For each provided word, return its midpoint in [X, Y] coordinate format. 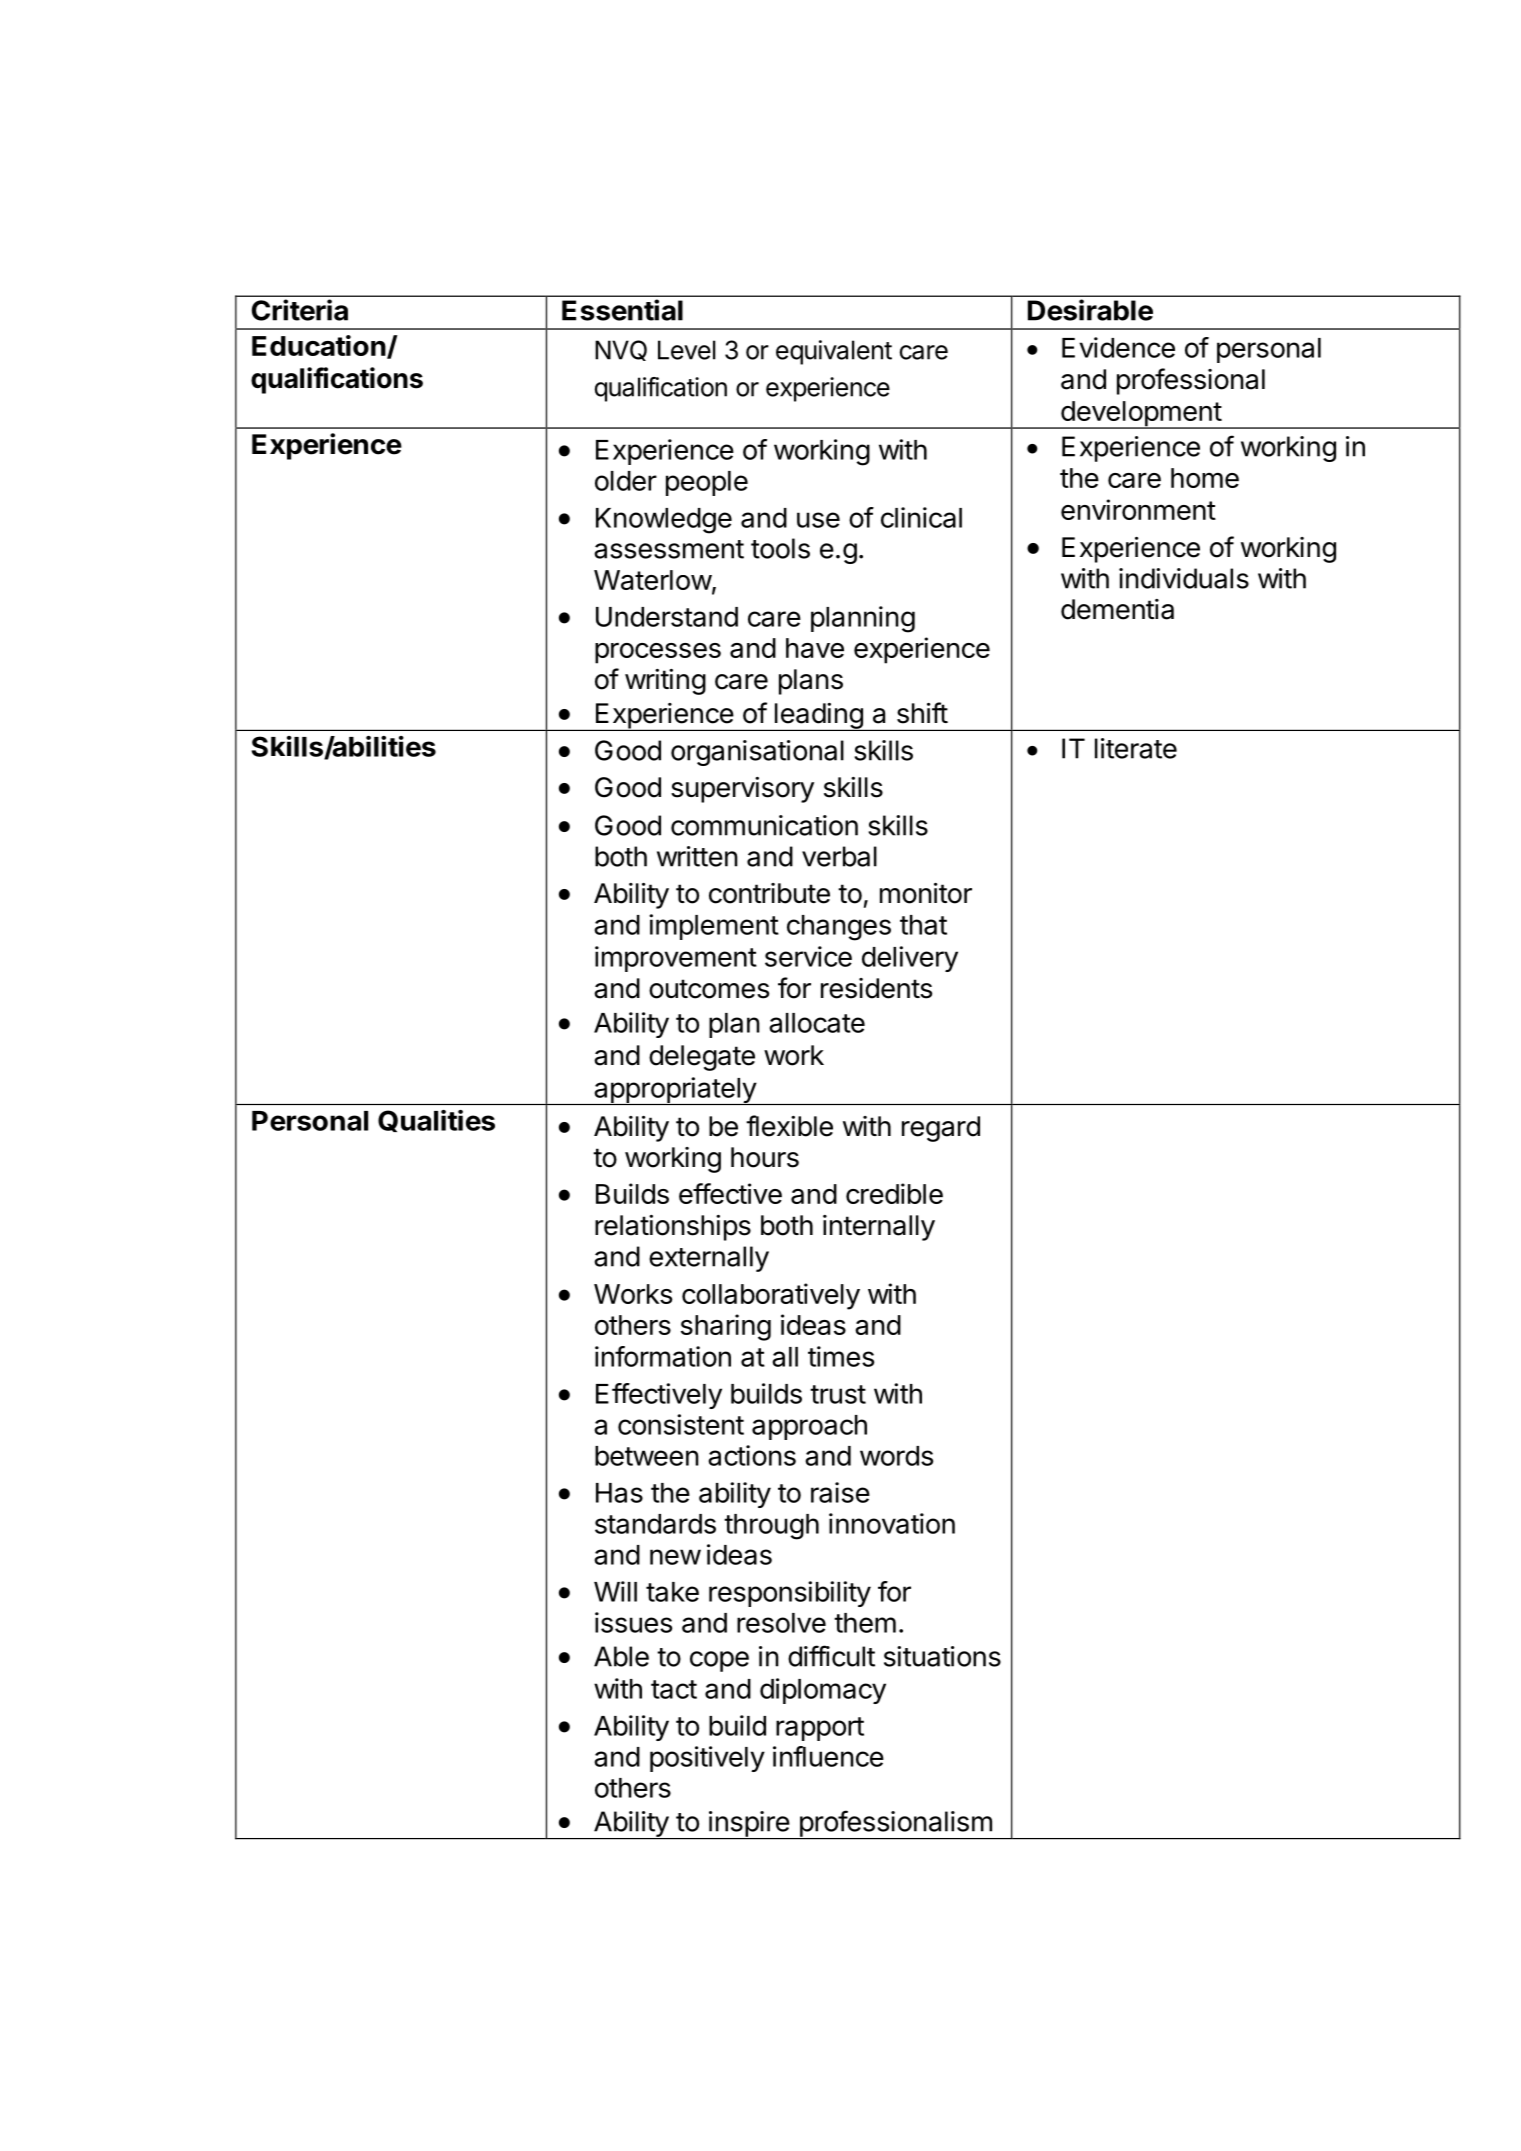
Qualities [436, 1121]
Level [687, 350]
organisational [757, 753]
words [896, 1456]
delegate [702, 1058]
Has [619, 1493]
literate [1136, 748]
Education [319, 345]
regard [941, 1129]
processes [658, 653]
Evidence [1118, 347]
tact [674, 1689]
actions [752, 1455]
